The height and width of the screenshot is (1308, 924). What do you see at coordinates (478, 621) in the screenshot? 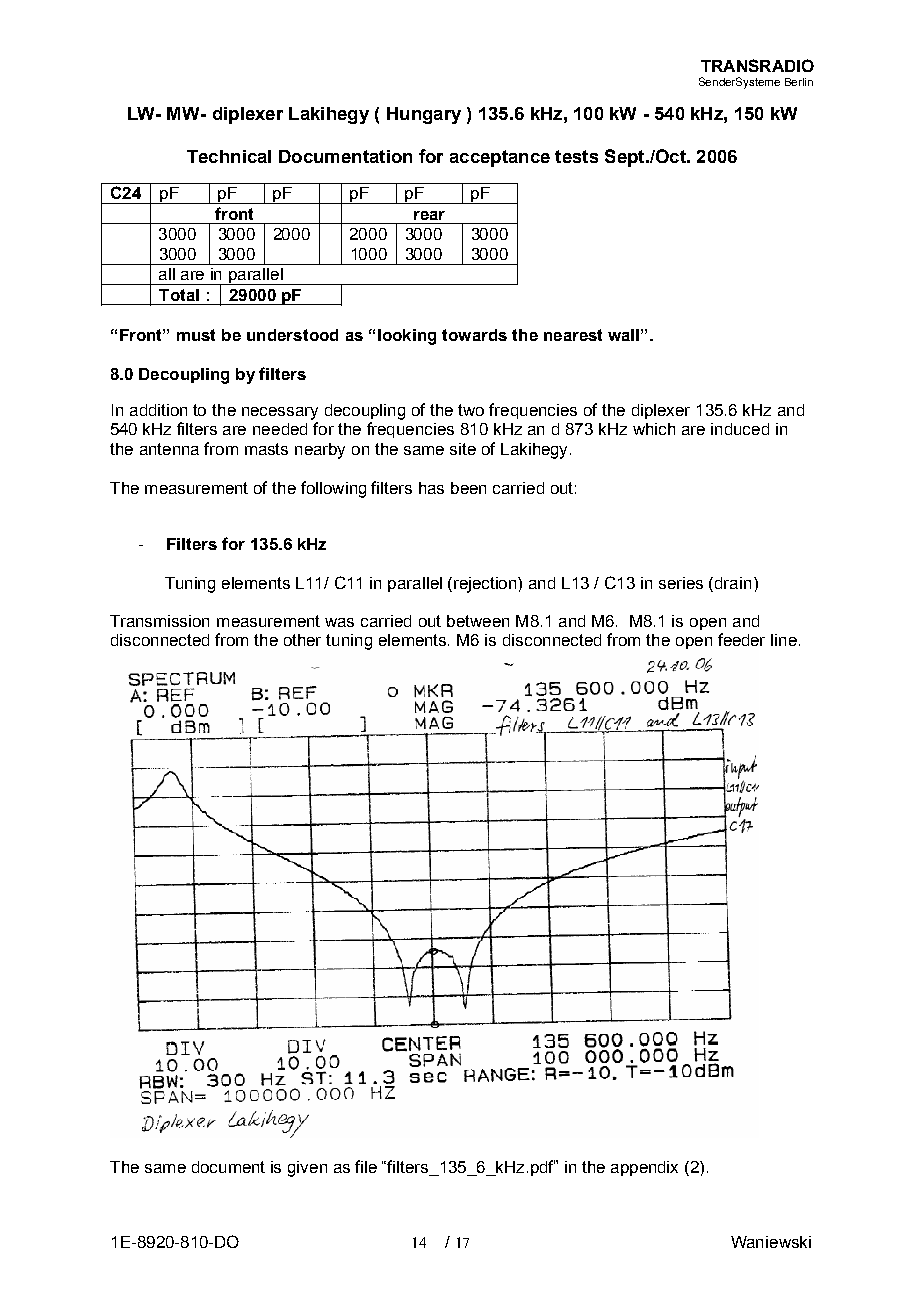
I see `between` at bounding box center [478, 621].
